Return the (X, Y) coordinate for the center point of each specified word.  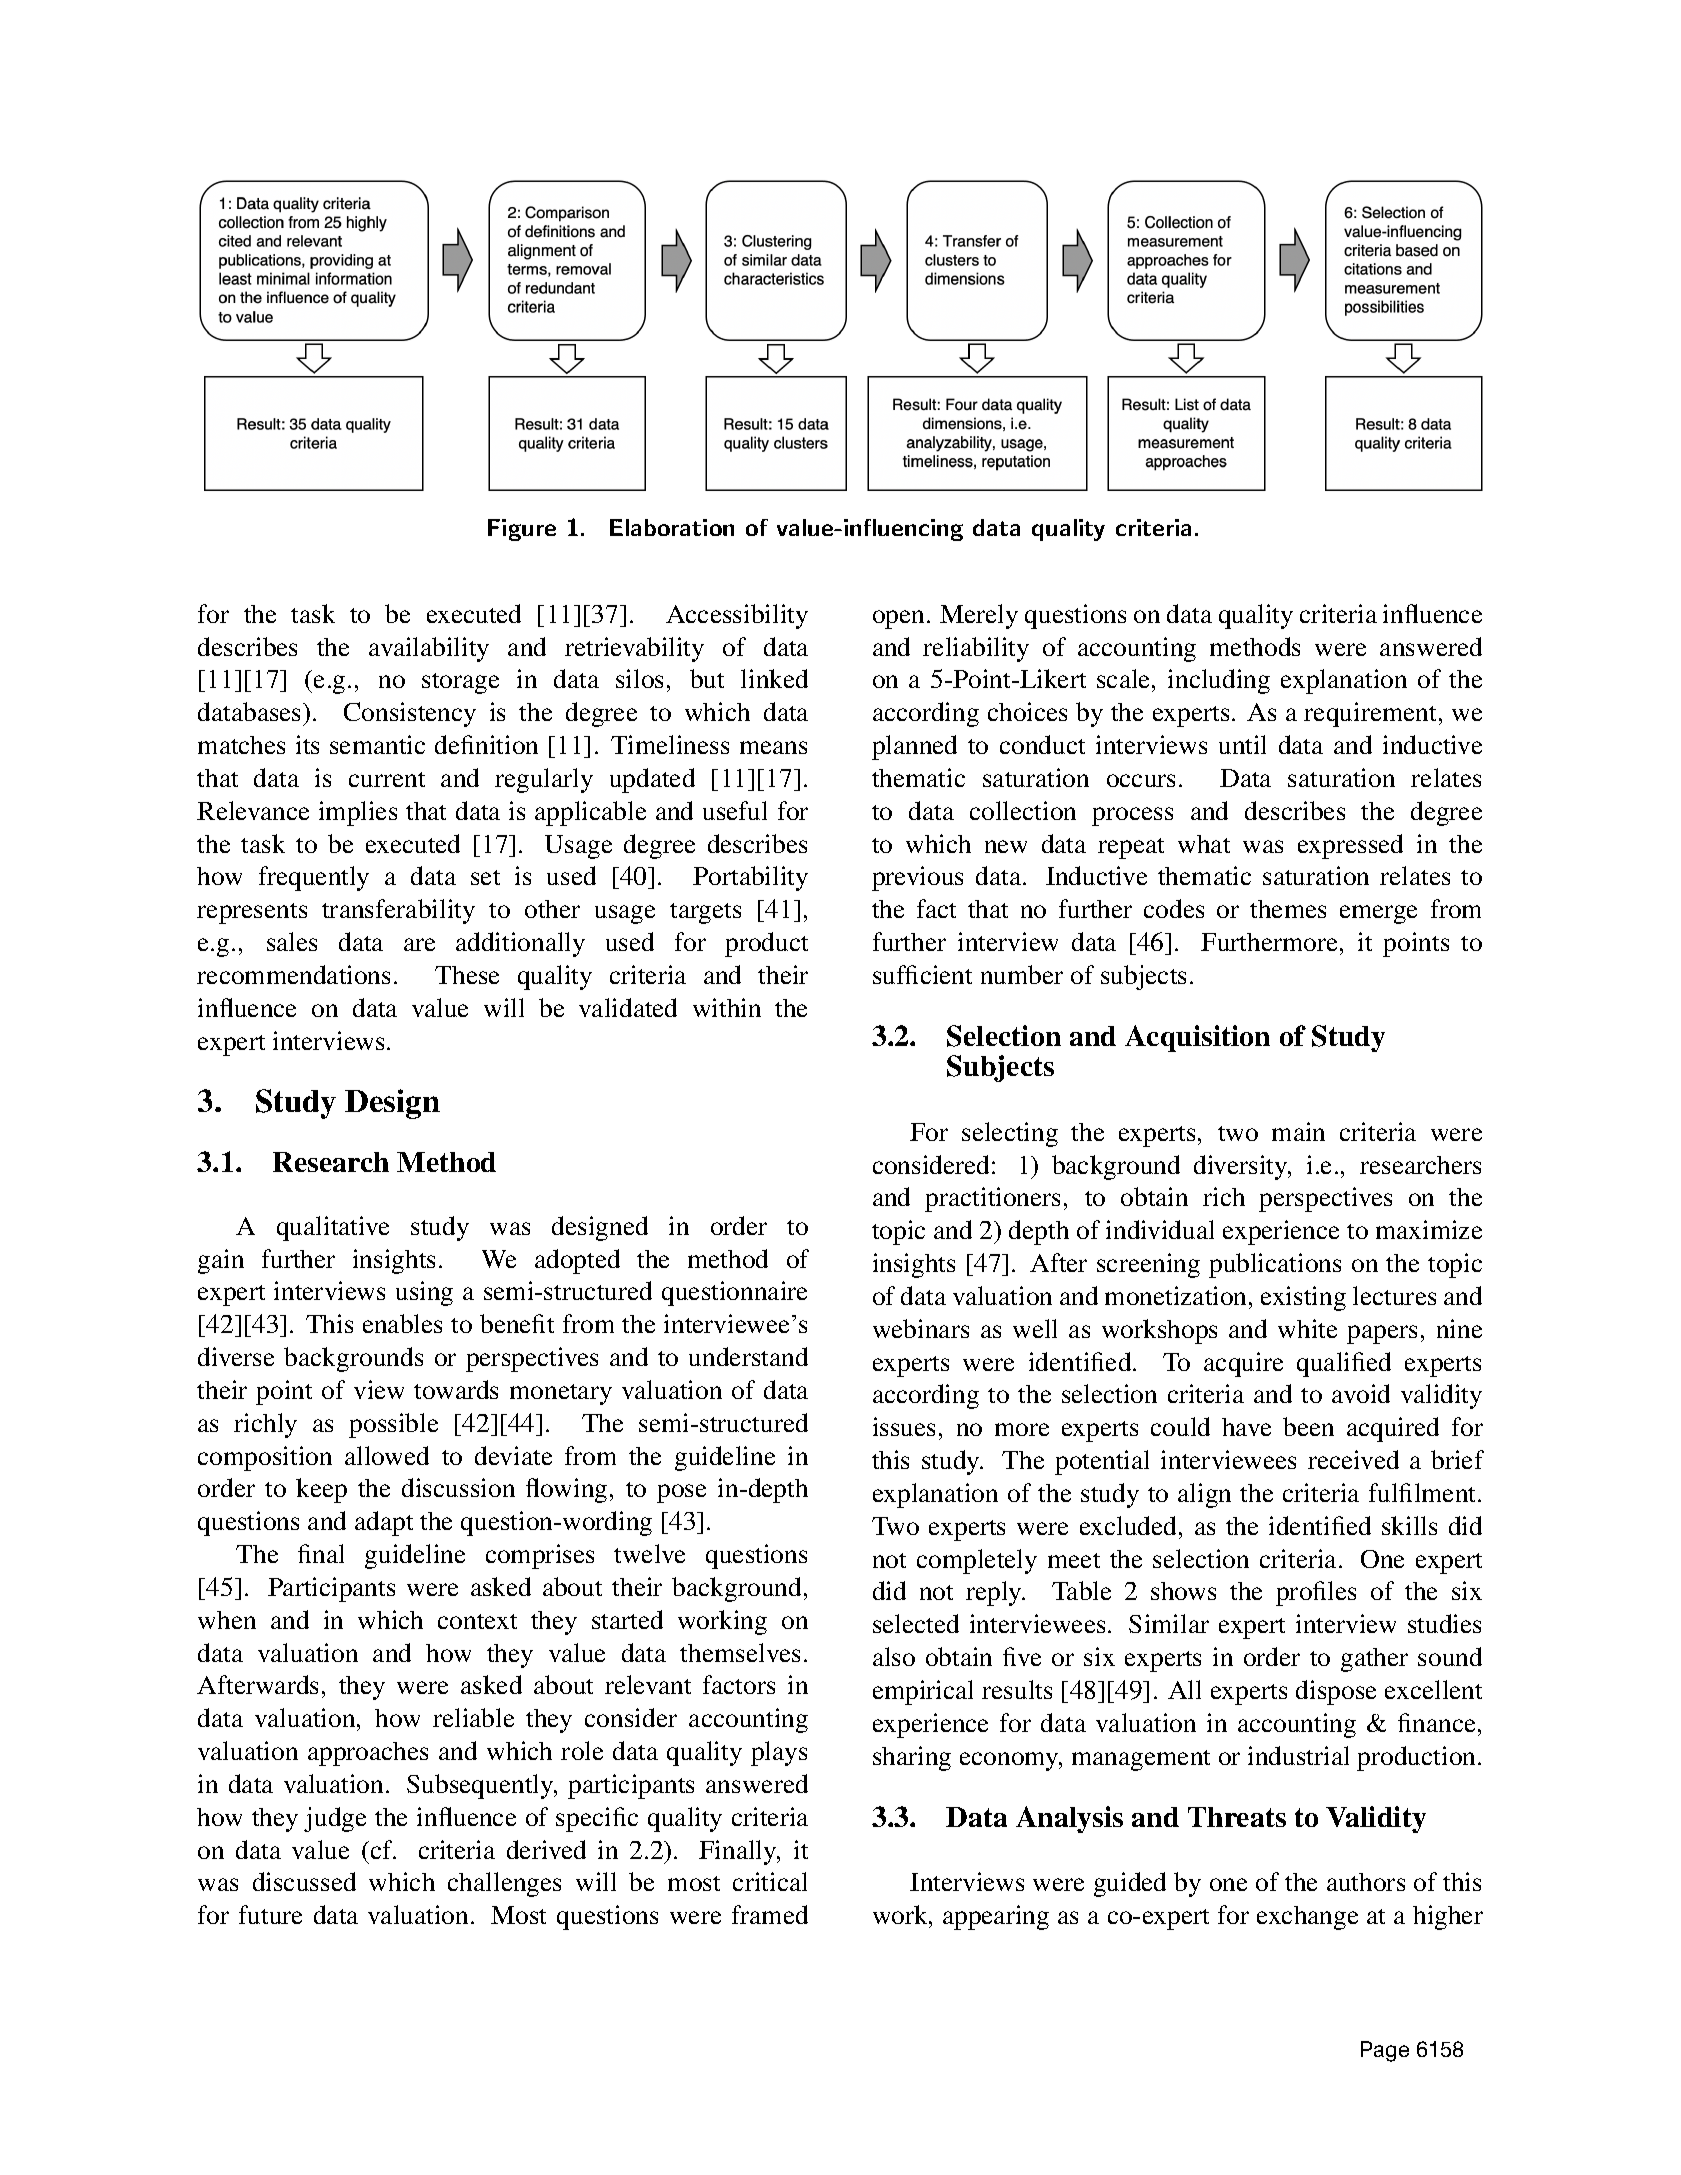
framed (770, 1914)
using (424, 1293)
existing (1303, 1298)
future (270, 1914)
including (1219, 681)
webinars (921, 1328)
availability (429, 649)
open (898, 619)
